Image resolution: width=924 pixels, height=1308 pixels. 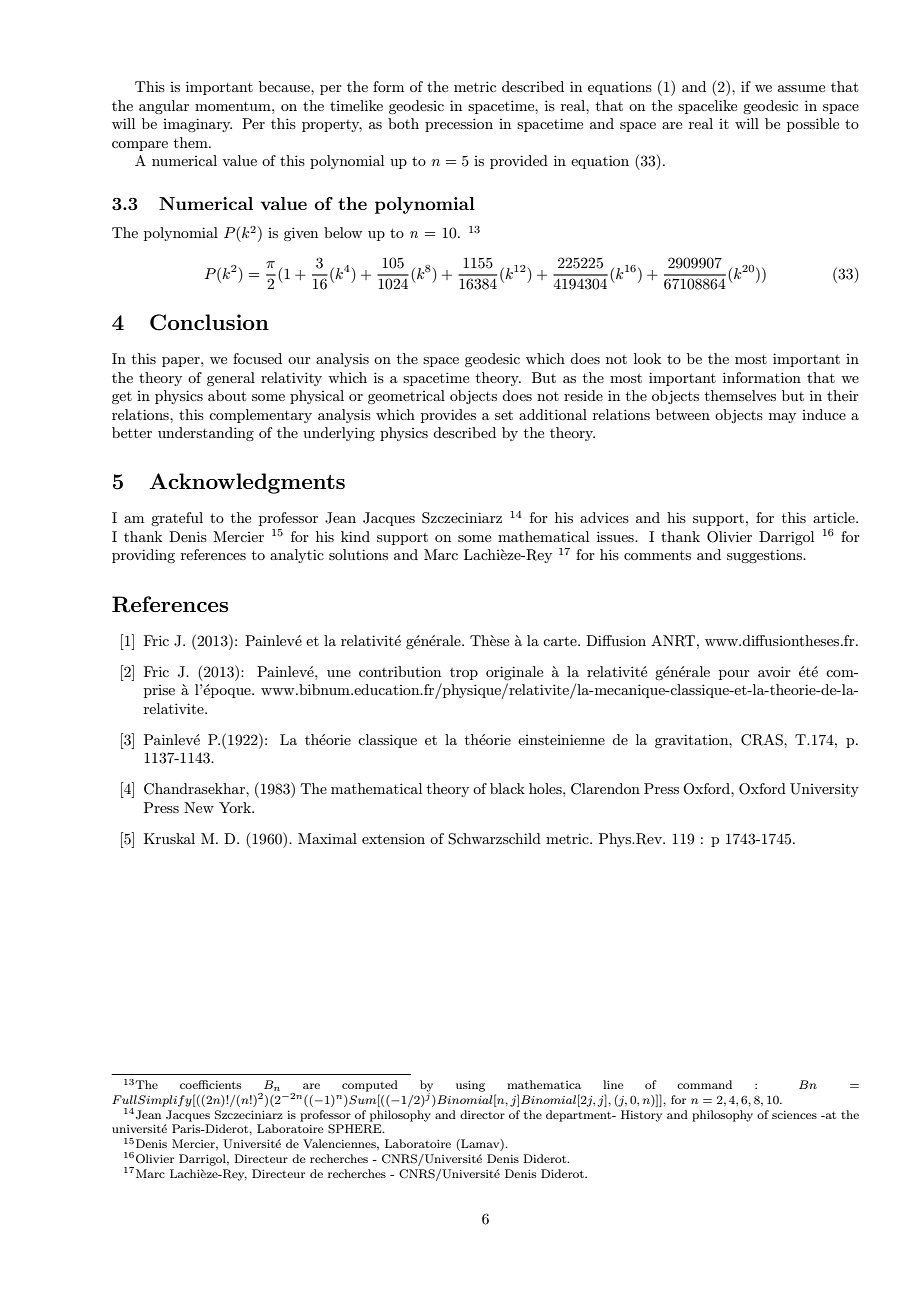 I want to click on imaginary, so click(x=197, y=125).
